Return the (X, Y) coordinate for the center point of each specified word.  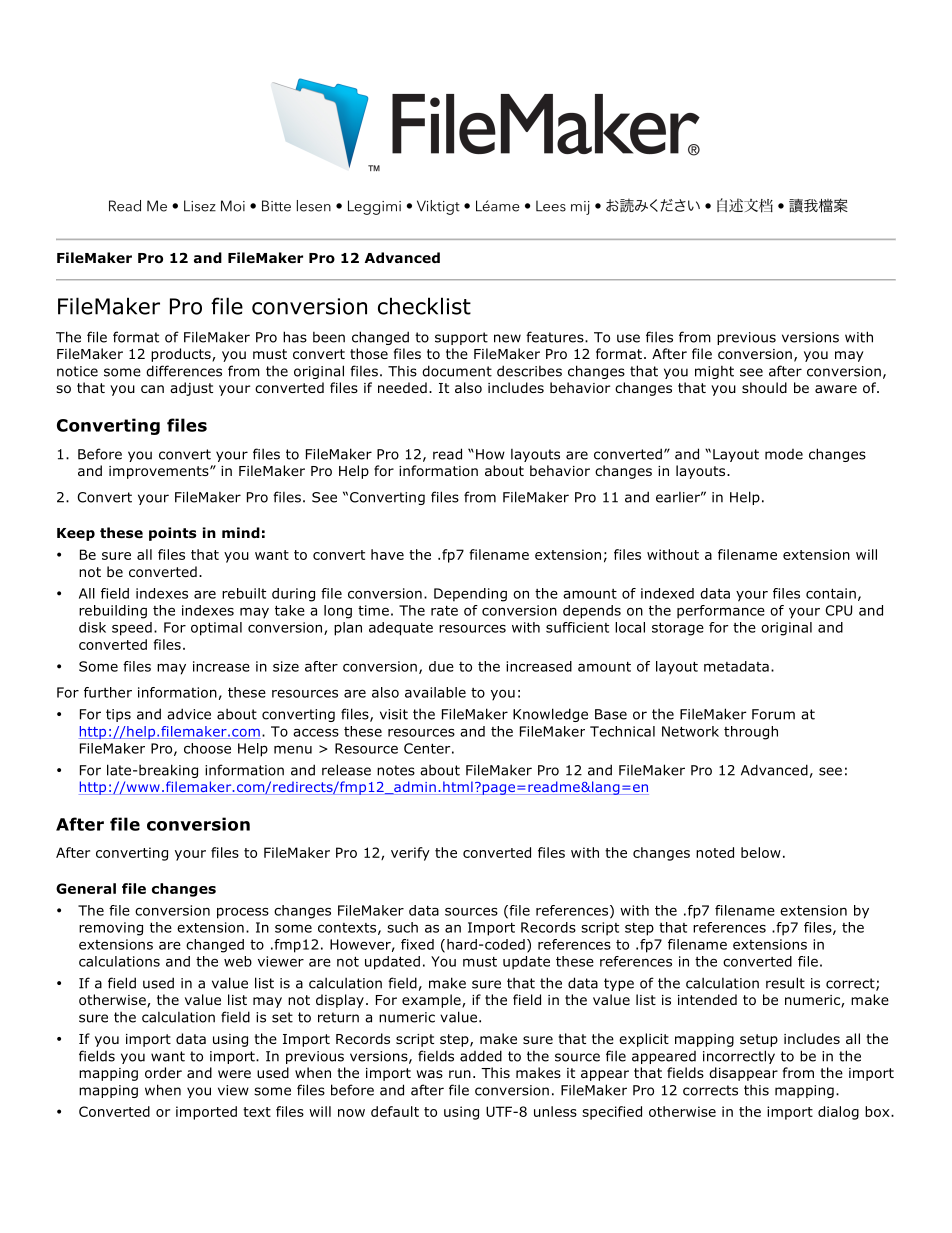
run (460, 1074)
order (163, 1072)
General (86, 888)
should (764, 387)
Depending (470, 595)
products (182, 355)
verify (410, 854)
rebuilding (113, 612)
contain (831, 593)
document (457, 371)
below (761, 852)
